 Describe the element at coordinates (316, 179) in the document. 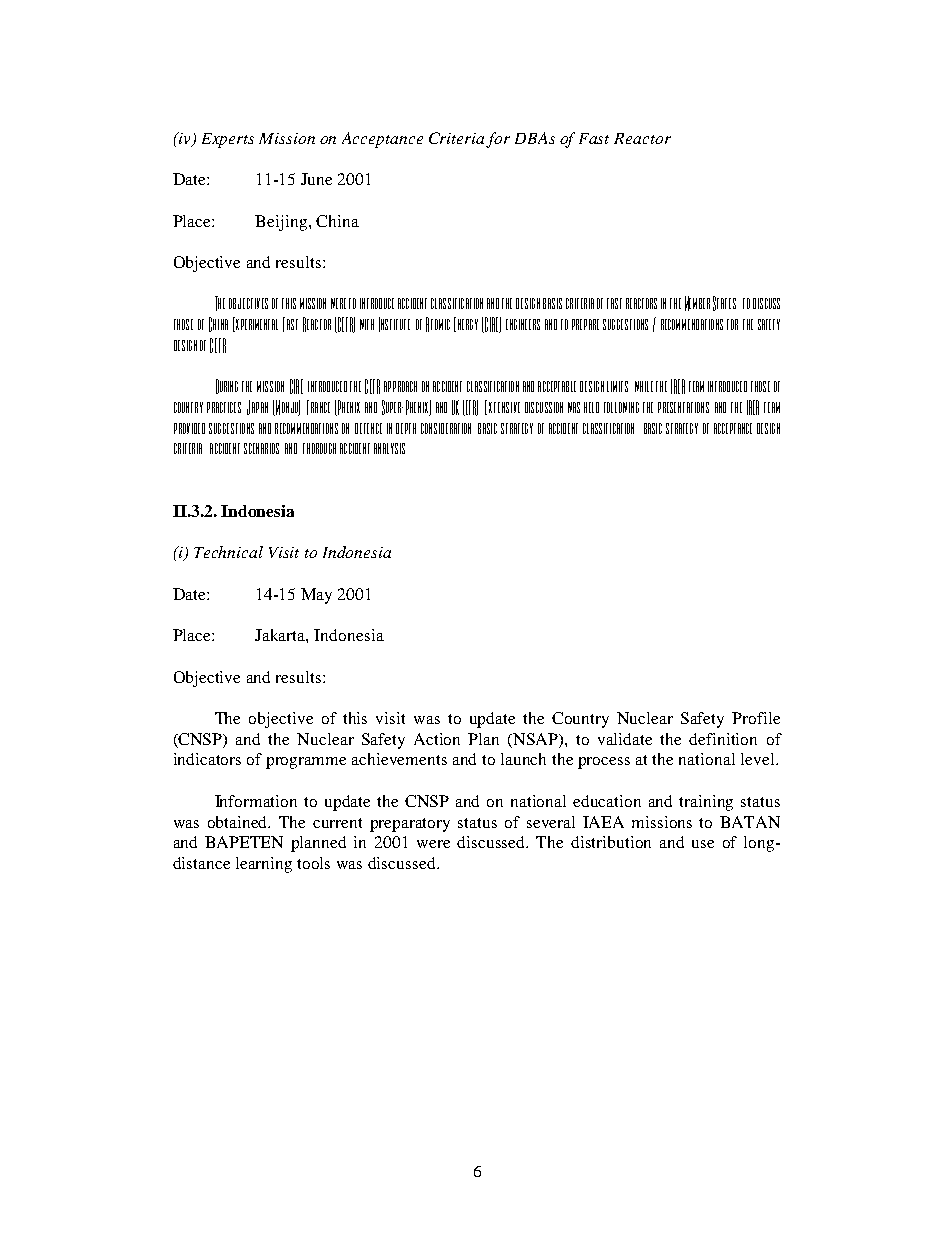

I see `June` at that location.
